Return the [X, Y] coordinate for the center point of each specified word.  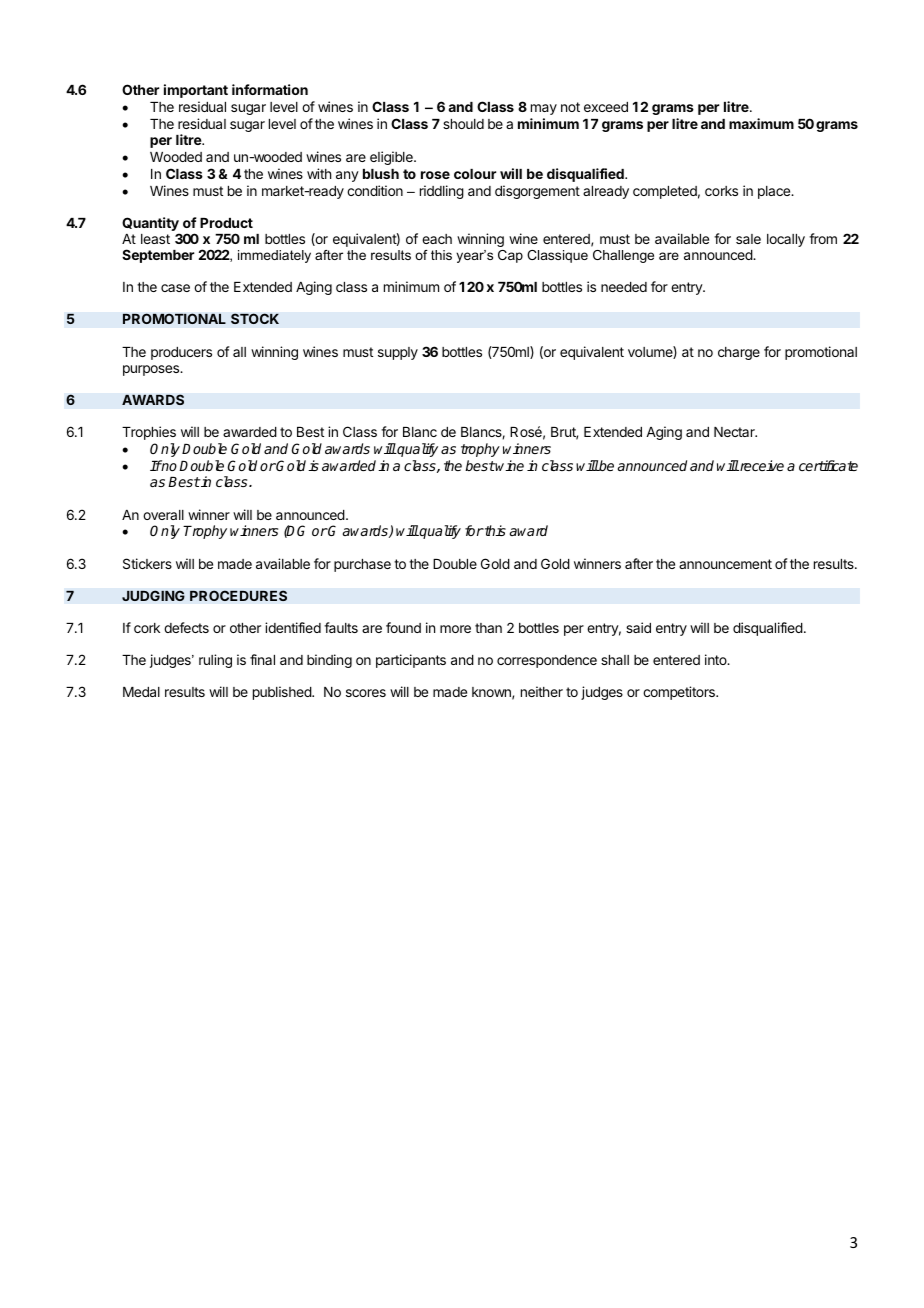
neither [542, 691]
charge [739, 353]
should [463, 124]
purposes [152, 370]
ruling [215, 661]
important [196, 91]
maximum [761, 123]
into [717, 659]
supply [398, 353]
